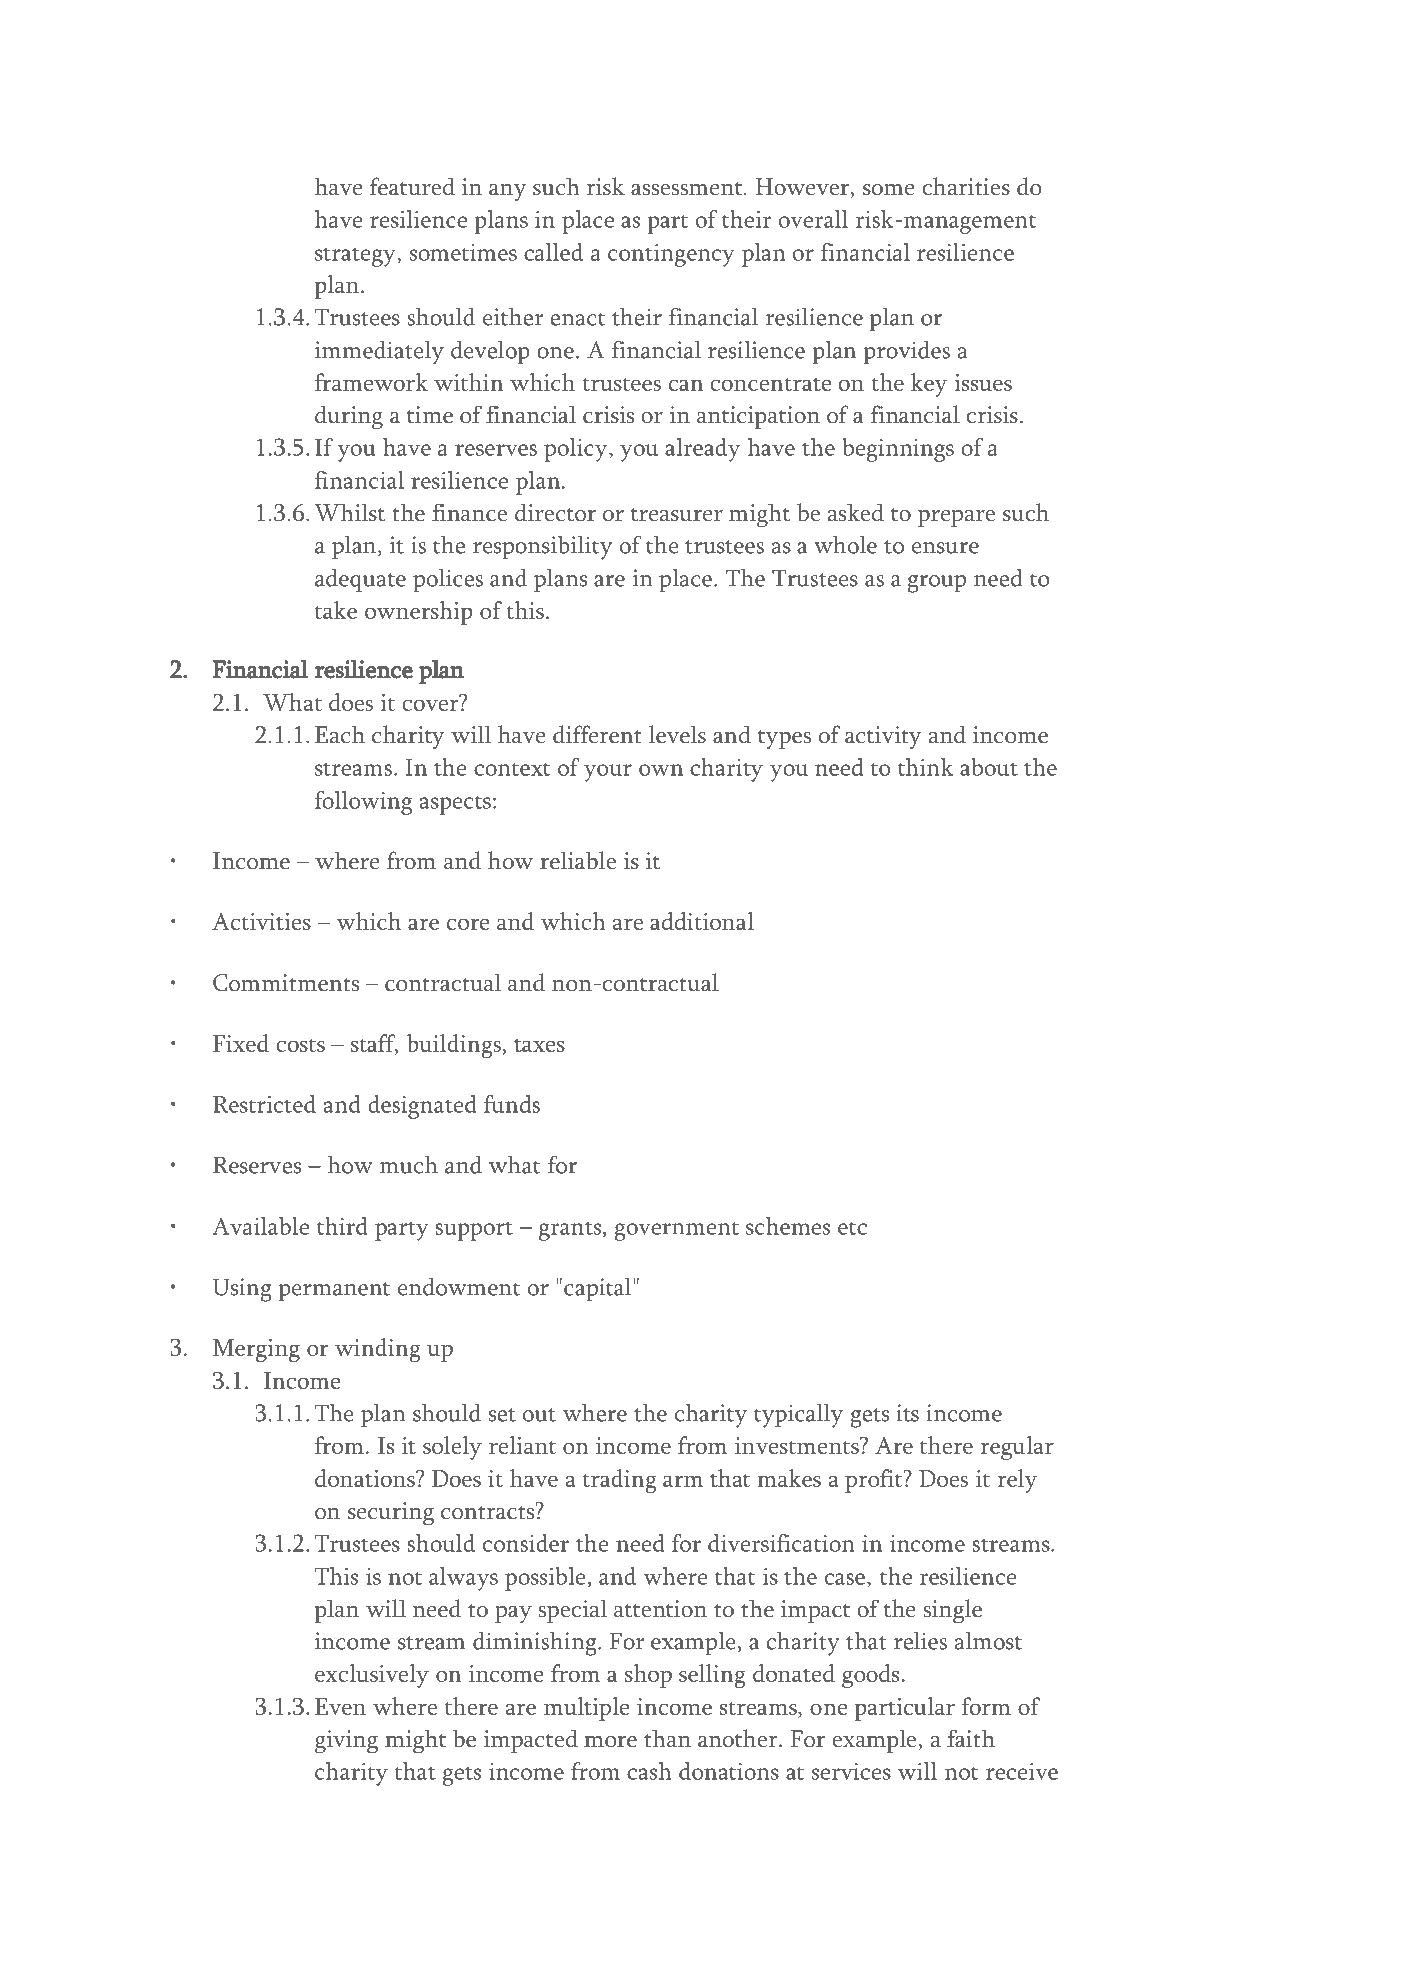 The width and height of the screenshot is (1403, 1984). I want to click on giving, so click(346, 1742).
